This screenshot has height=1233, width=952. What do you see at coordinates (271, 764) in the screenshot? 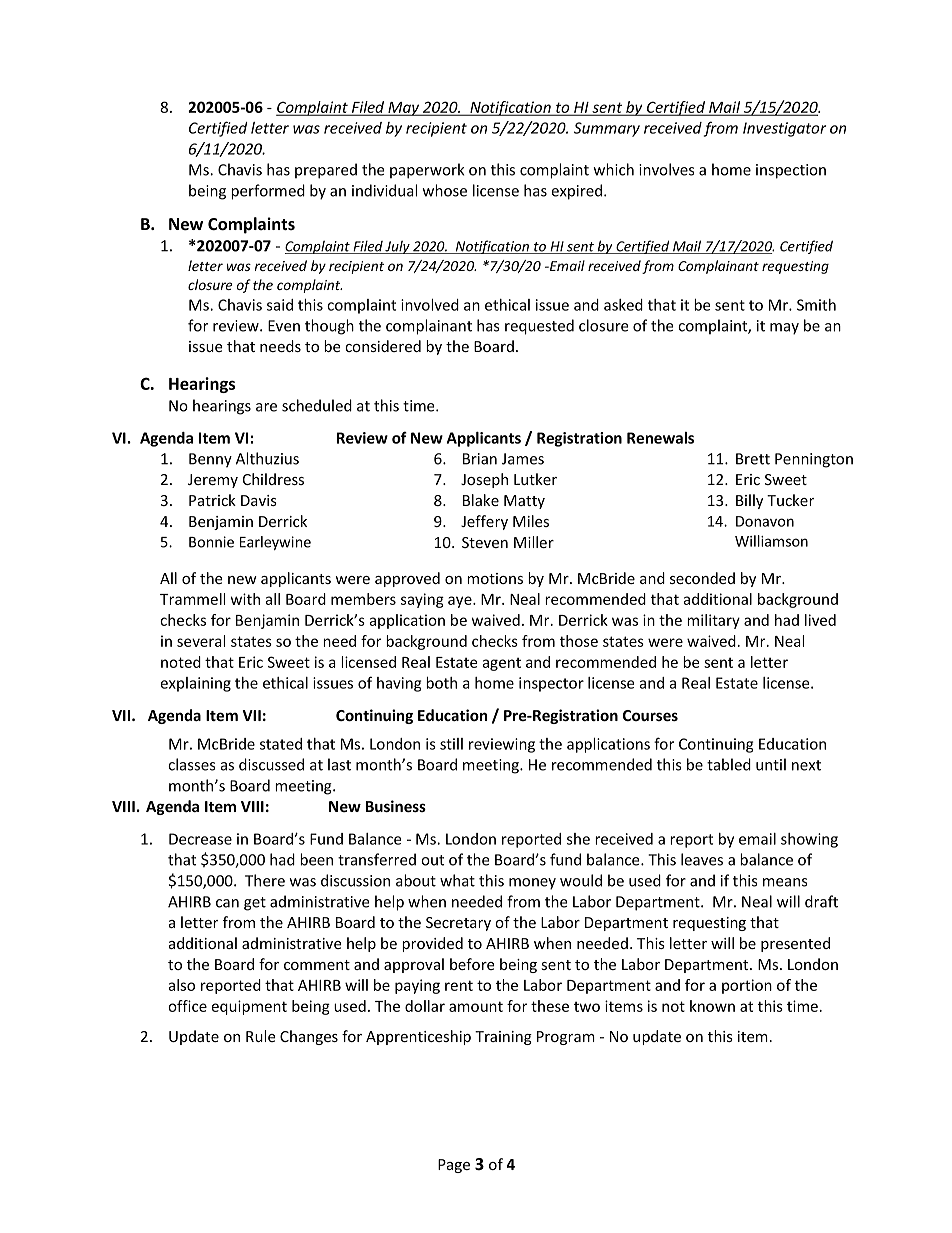
I see `discussed` at bounding box center [271, 764].
